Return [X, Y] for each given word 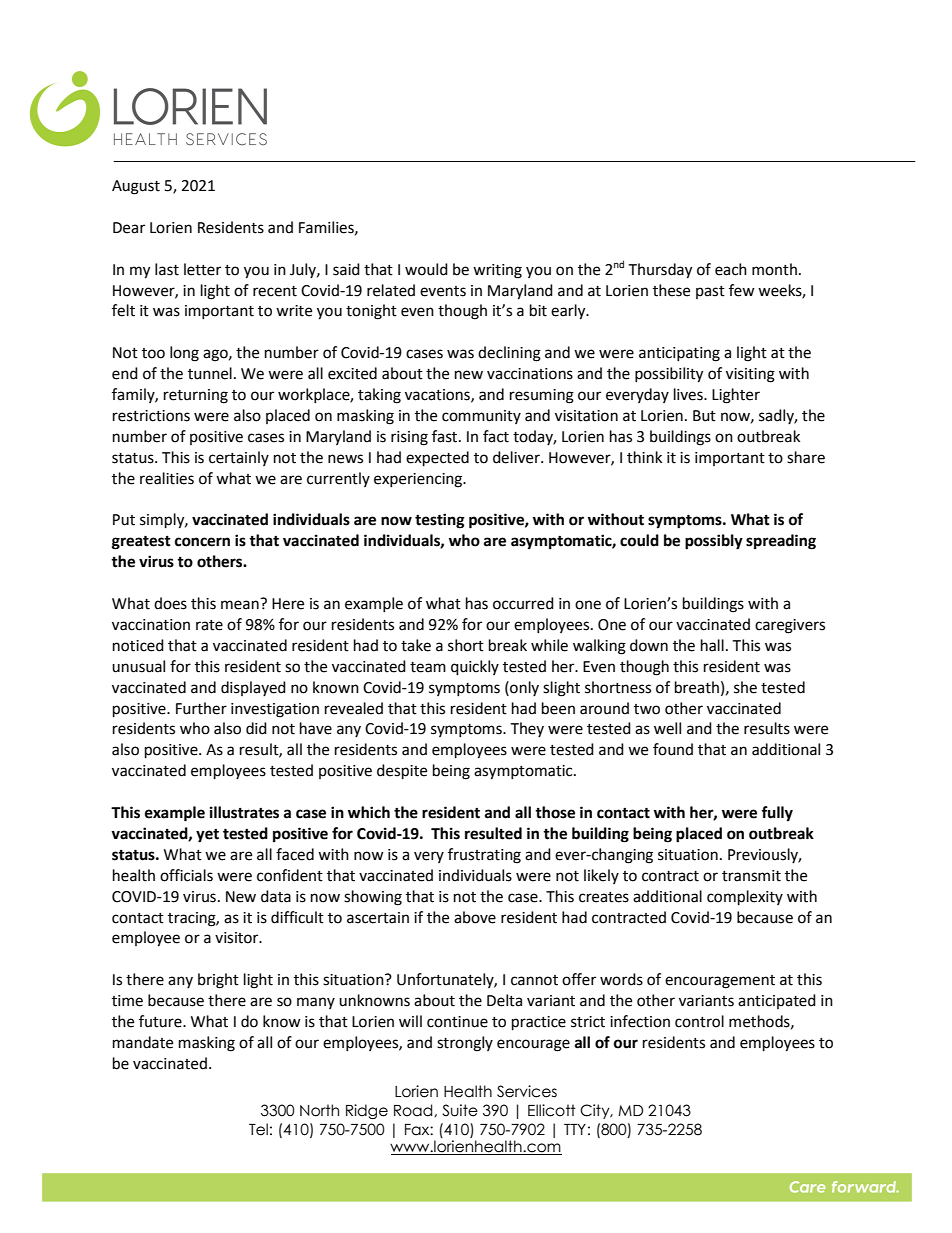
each [731, 269]
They [527, 729]
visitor [238, 938]
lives [689, 394]
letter [202, 269]
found [673, 749]
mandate [143, 1042]
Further [201, 708]
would [426, 269]
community [481, 417]
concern [202, 542]
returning [196, 396]
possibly [714, 542]
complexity [745, 898]
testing [440, 521]
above [475, 917]
